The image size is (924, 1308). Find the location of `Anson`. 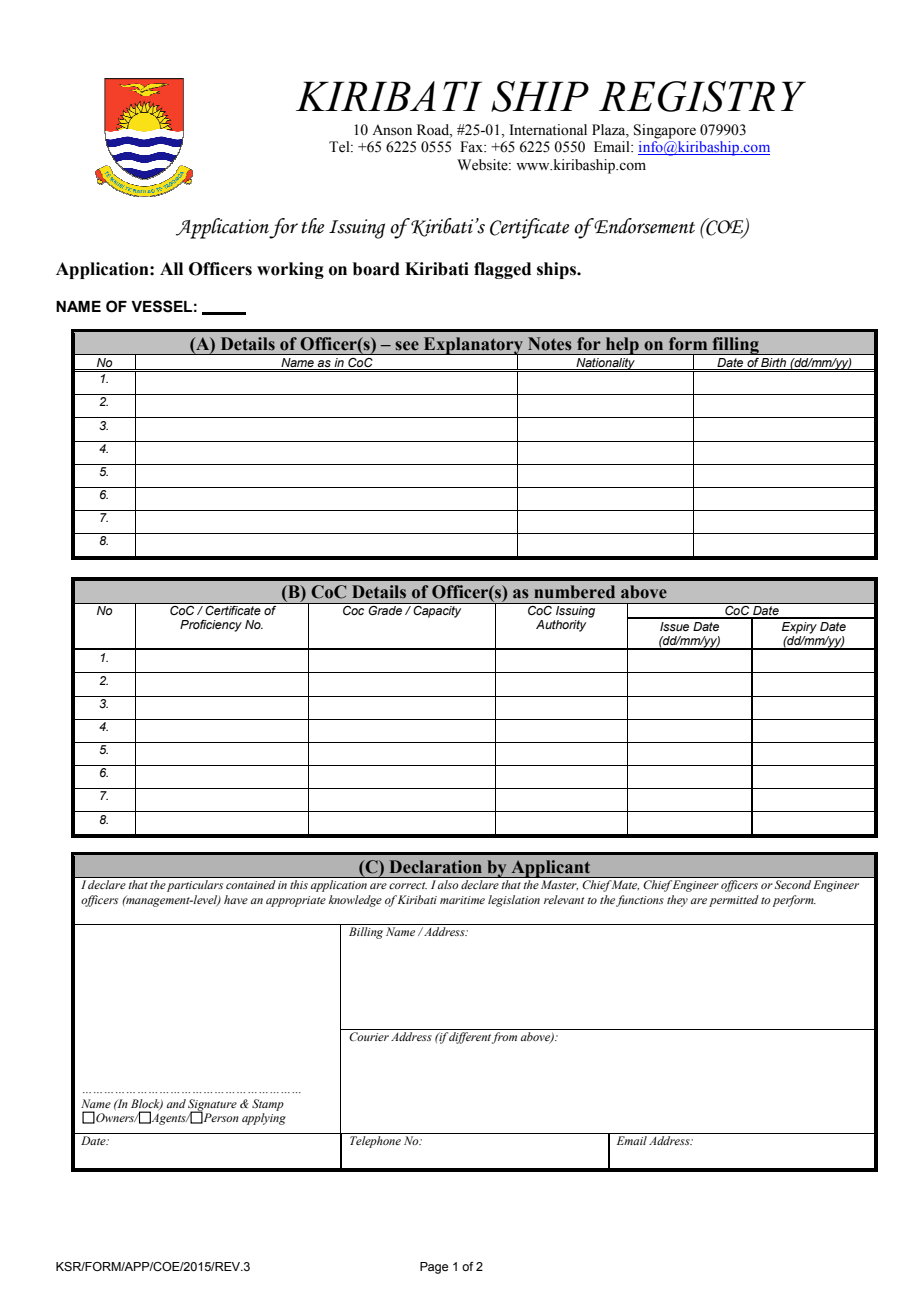

Anson is located at coordinates (392, 130).
